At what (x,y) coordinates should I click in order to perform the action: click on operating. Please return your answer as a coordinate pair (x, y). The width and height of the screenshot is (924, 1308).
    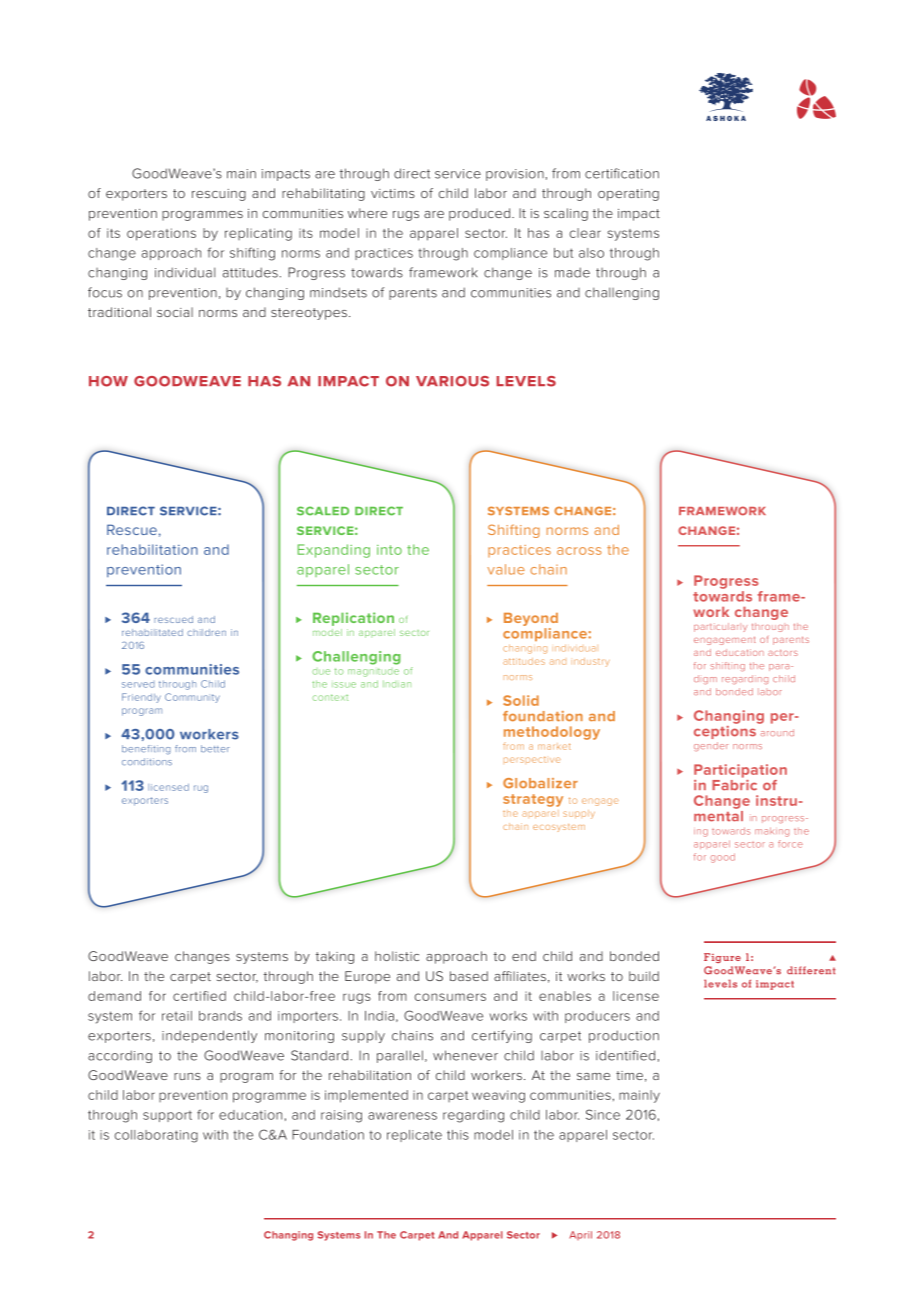
    Looking at the image, I should click on (628, 195).
